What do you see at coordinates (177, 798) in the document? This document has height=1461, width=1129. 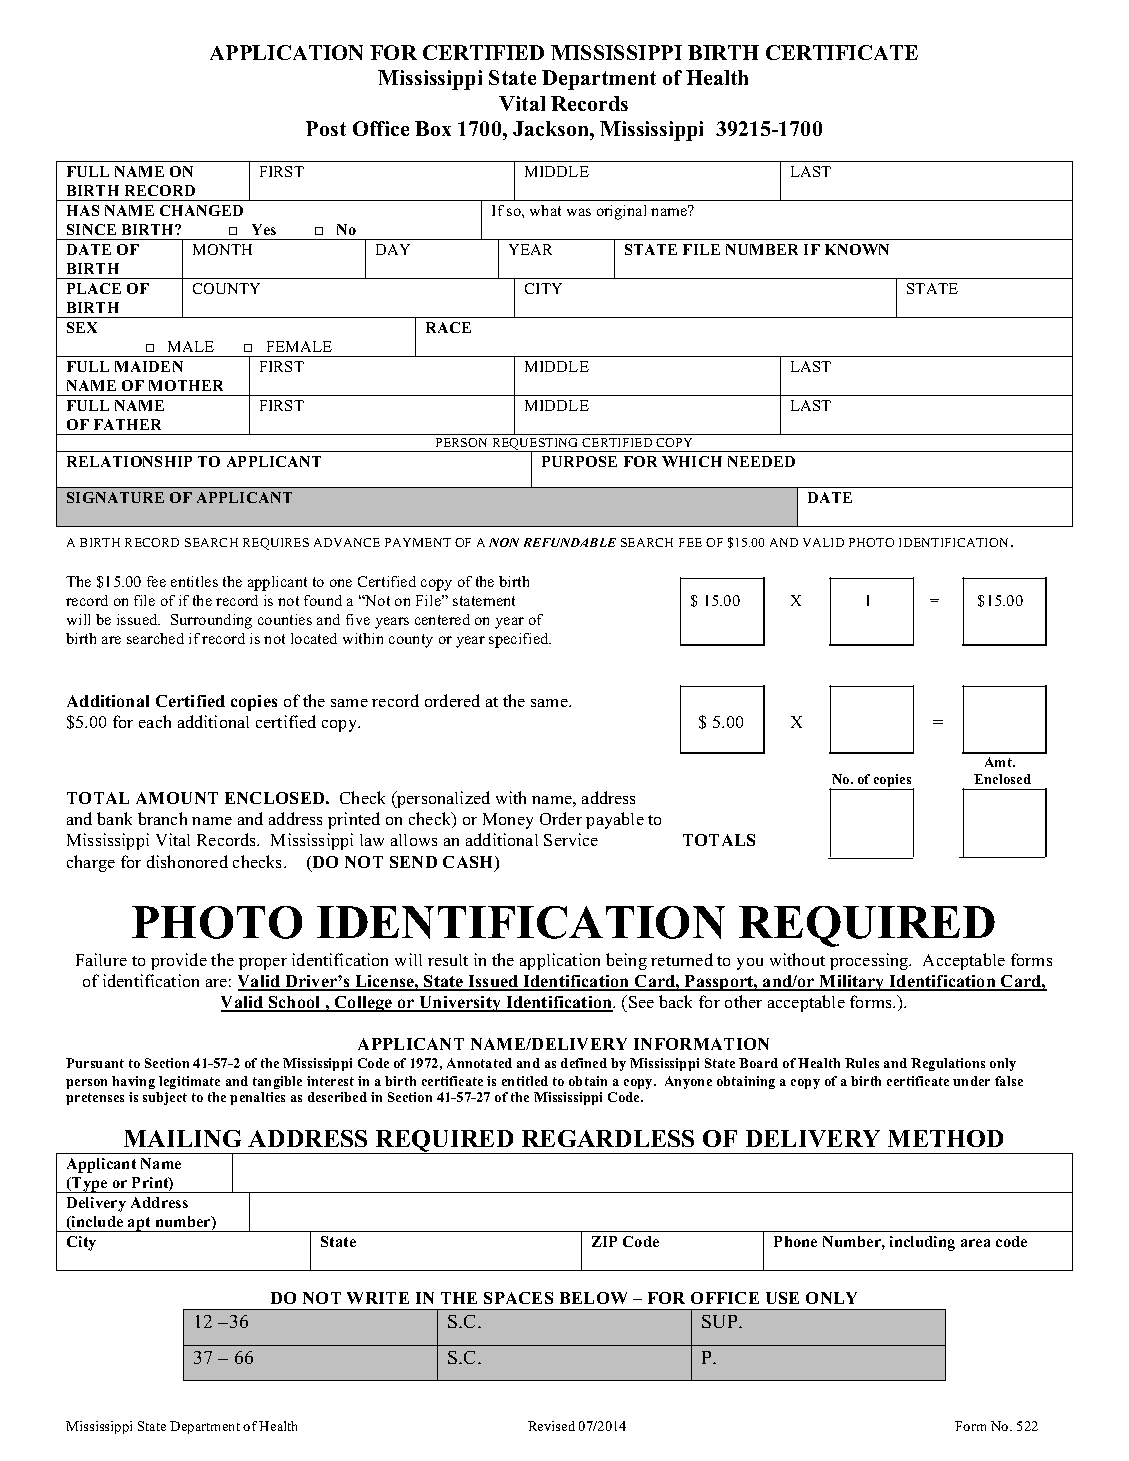 I see `AMOUNT` at bounding box center [177, 798].
